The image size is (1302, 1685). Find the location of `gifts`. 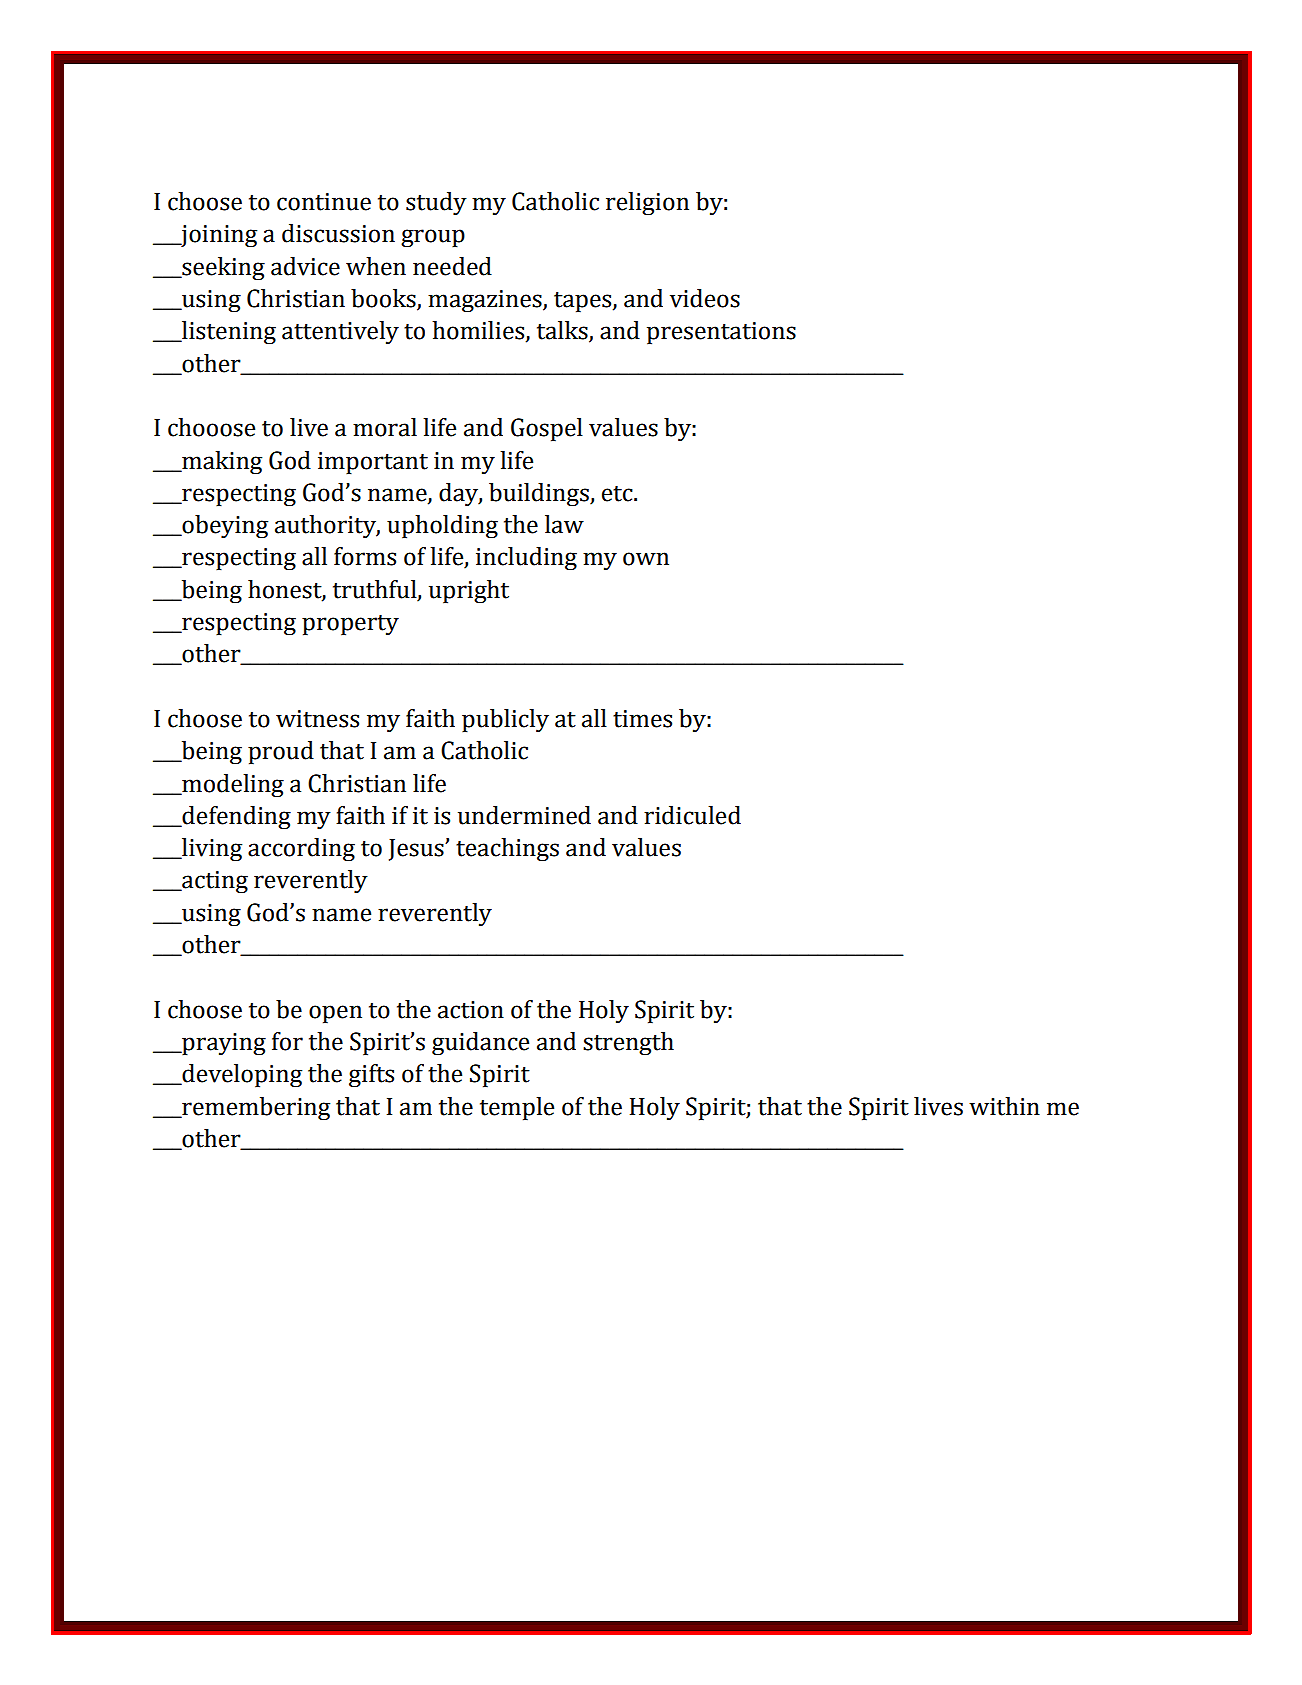

gifts is located at coordinates (371, 1076).
